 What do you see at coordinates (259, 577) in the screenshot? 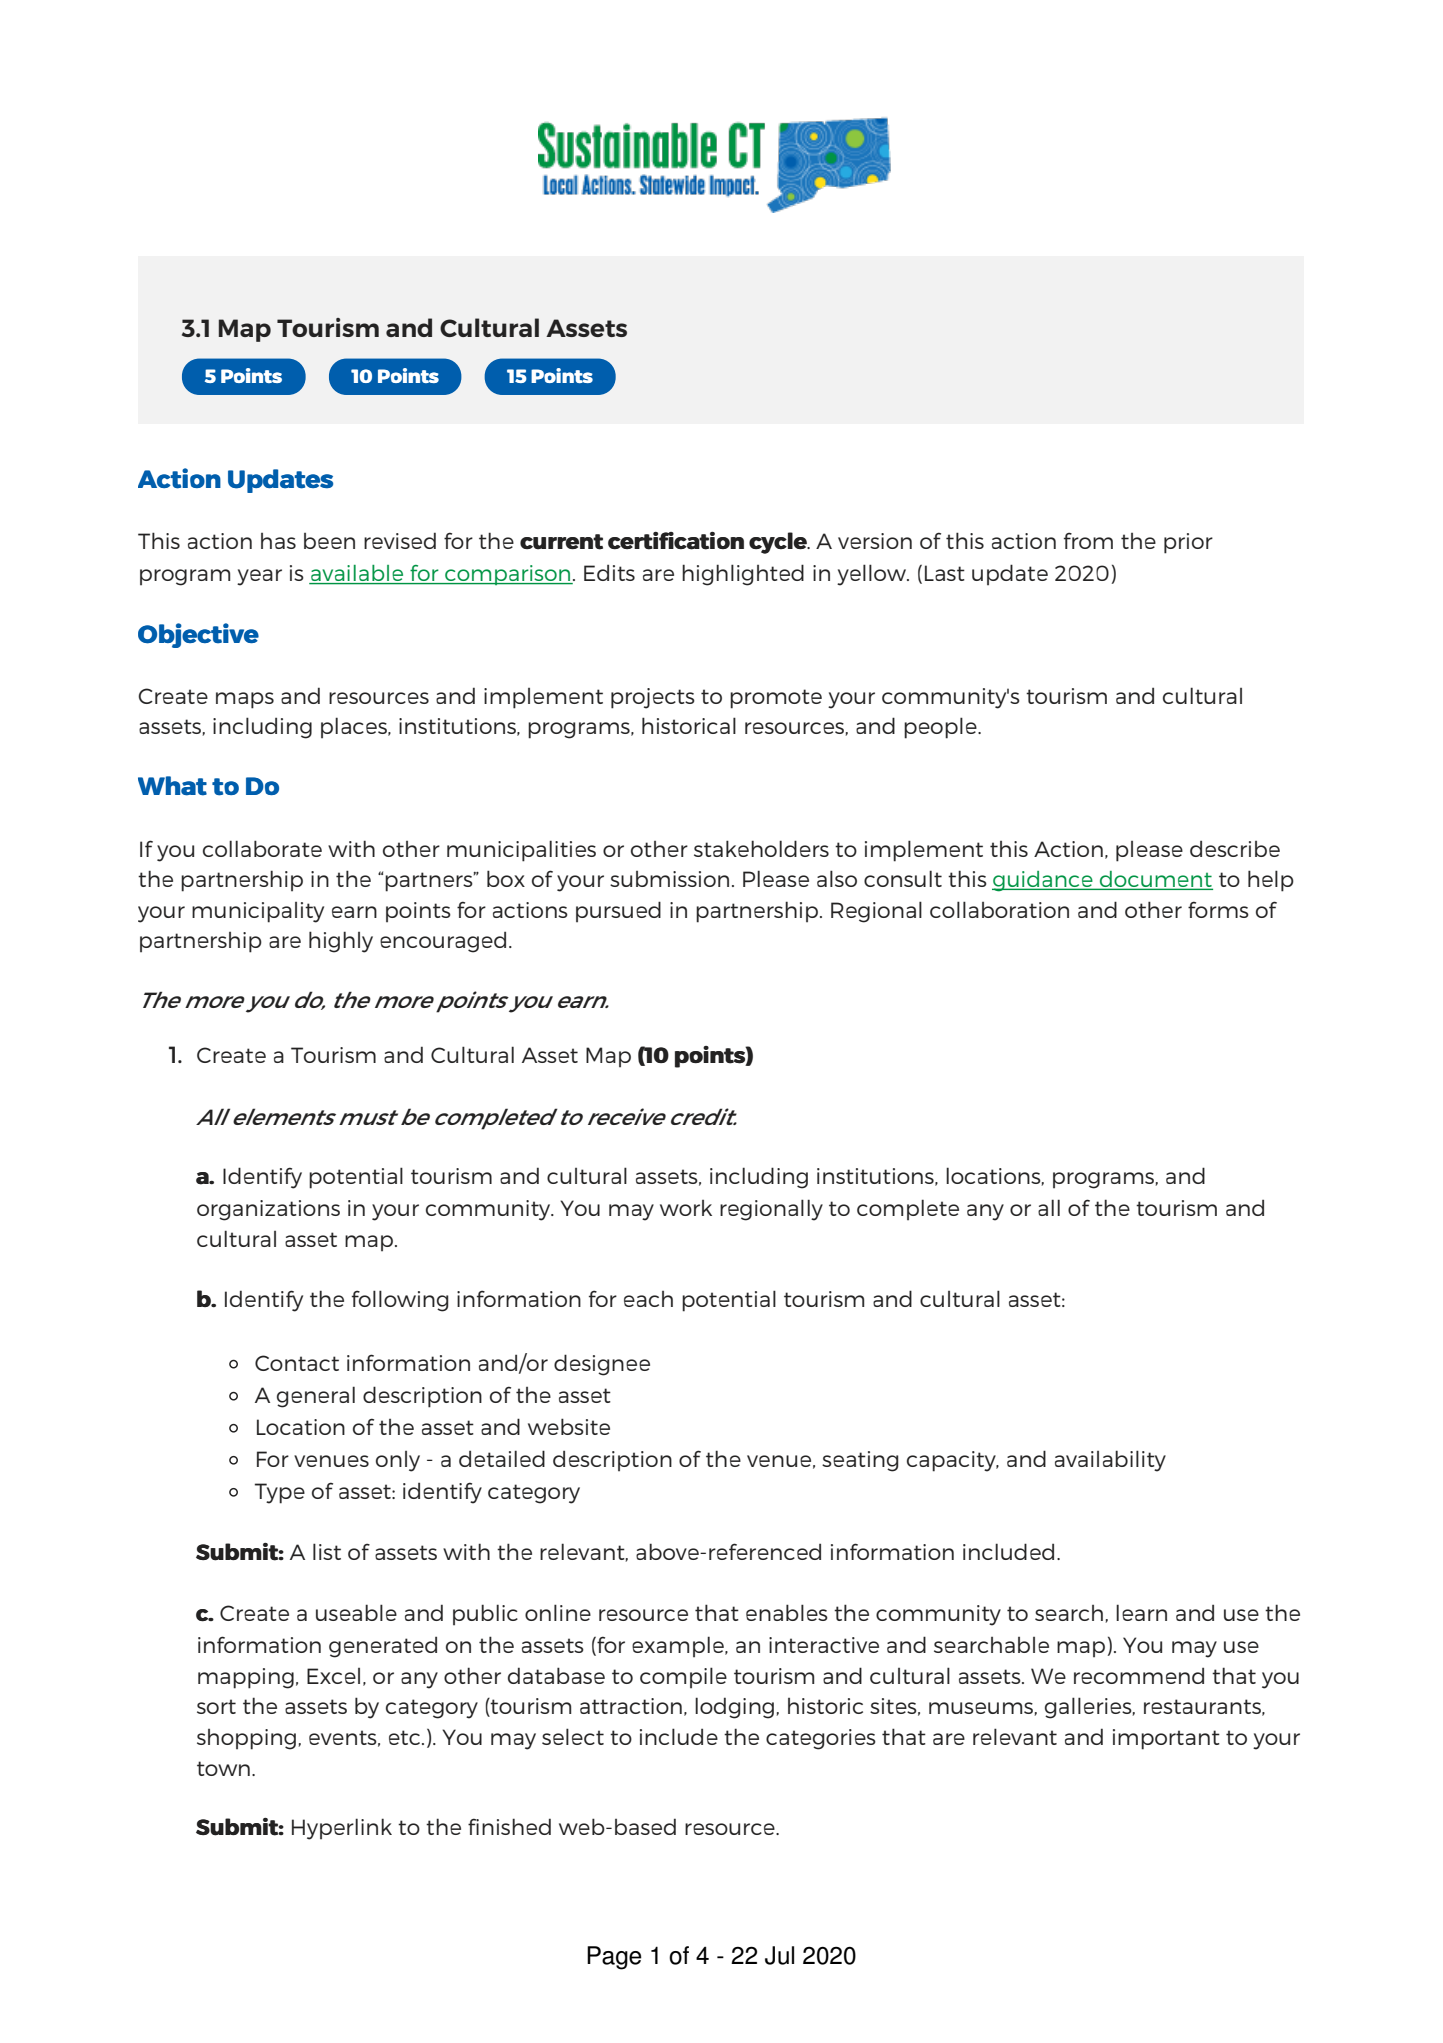
I see `year` at bounding box center [259, 577].
